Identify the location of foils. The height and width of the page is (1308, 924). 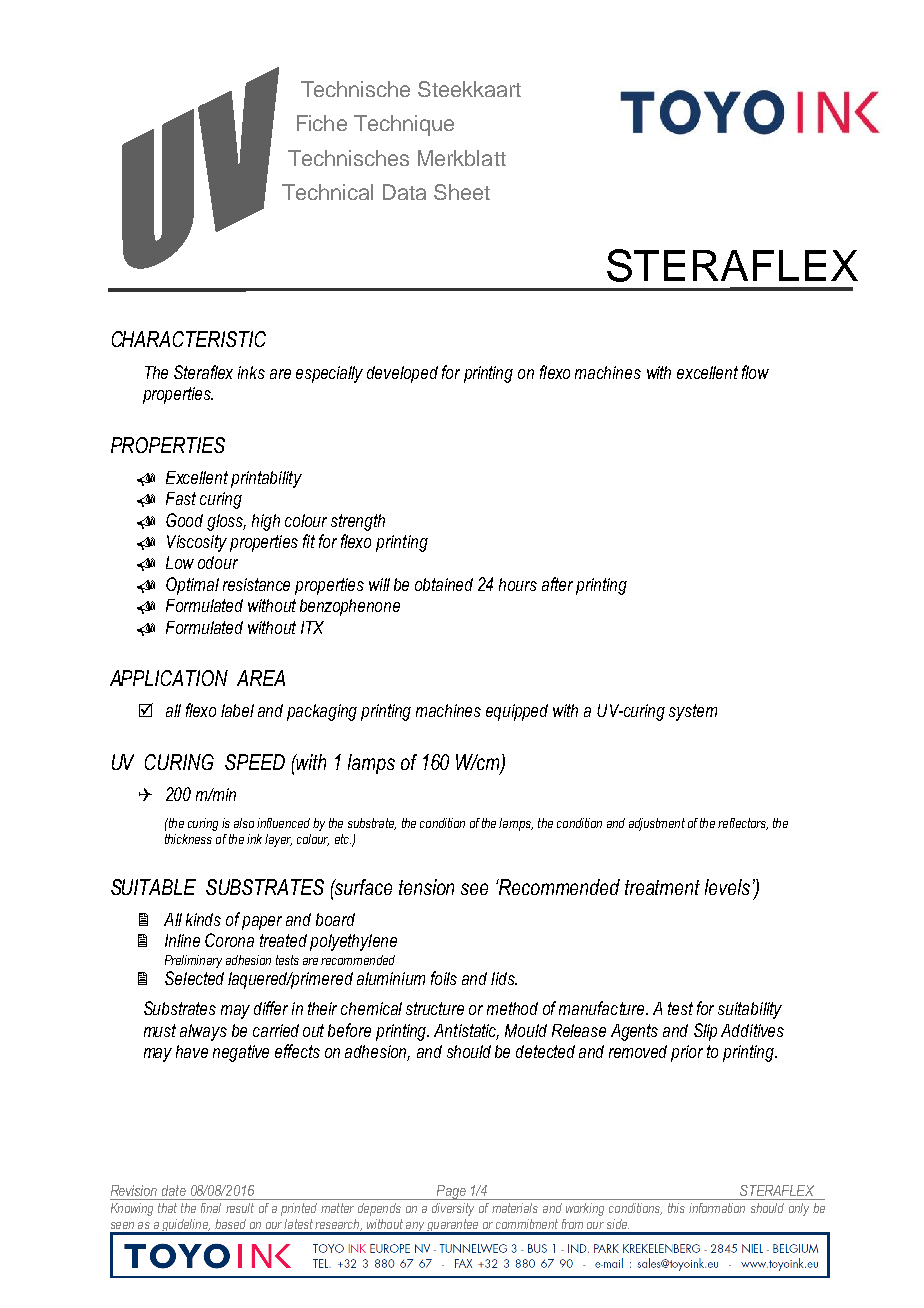
(444, 978).
